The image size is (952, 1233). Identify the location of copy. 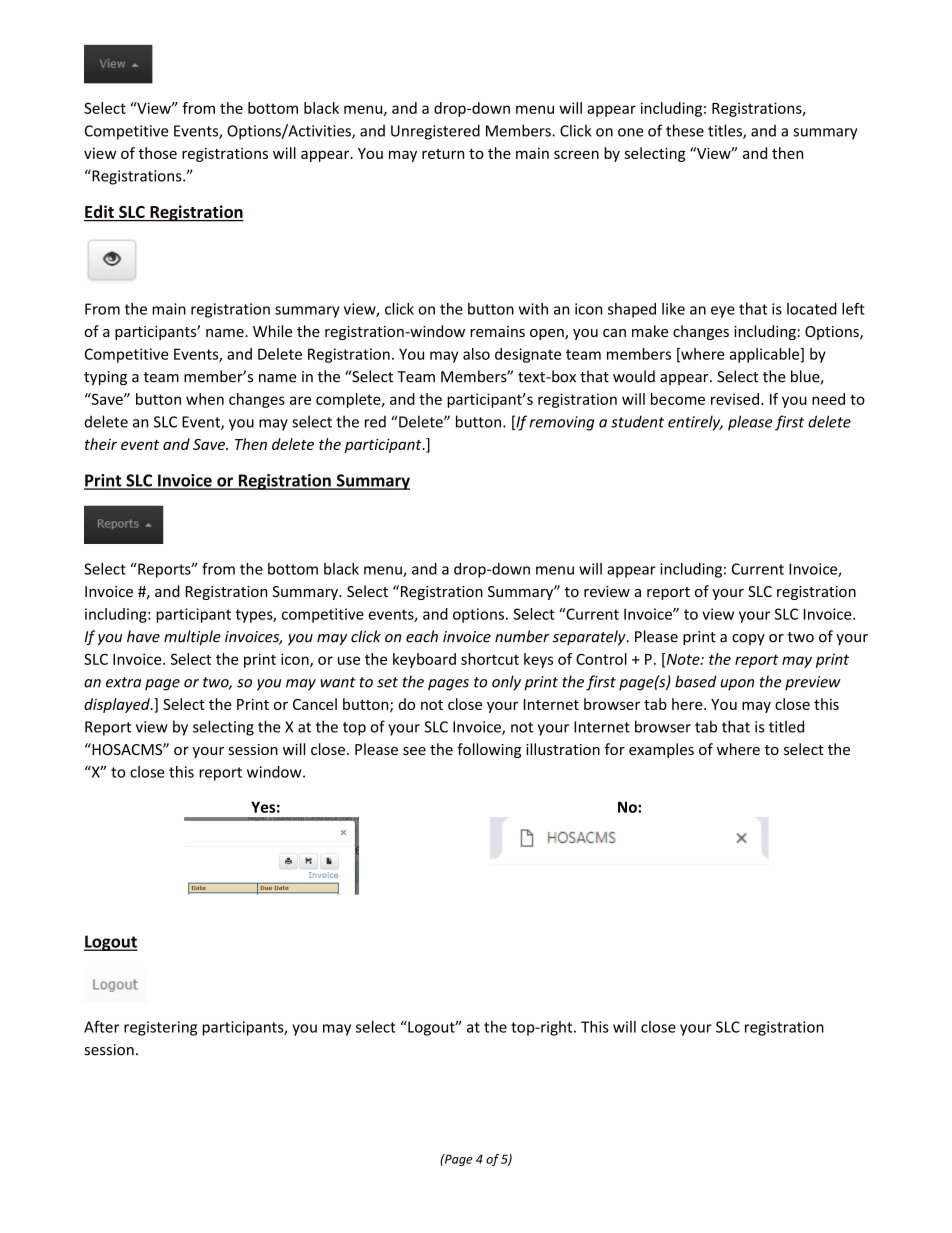
(748, 639).
